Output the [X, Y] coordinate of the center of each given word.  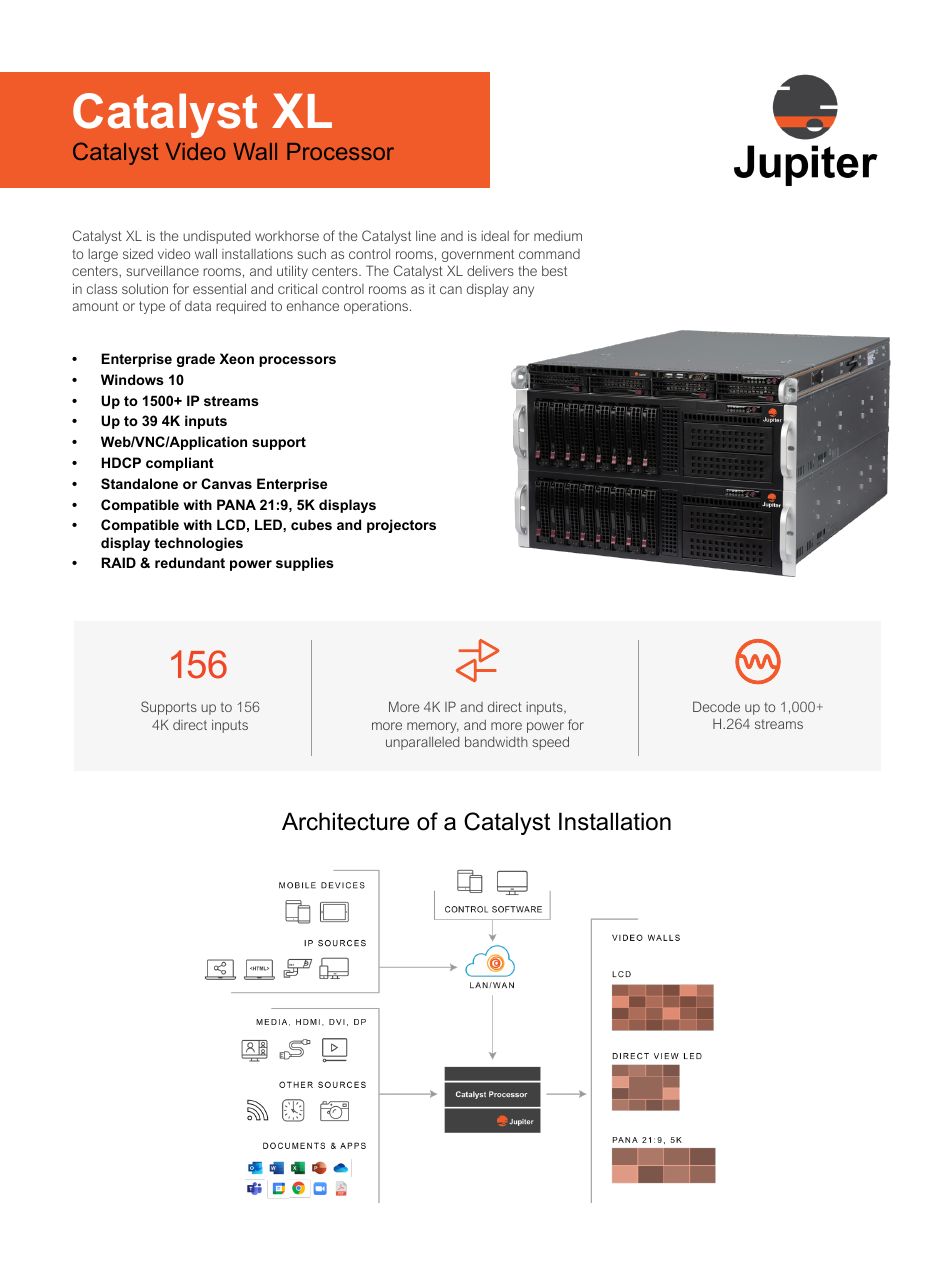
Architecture [345, 821]
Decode [716, 706]
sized [138, 253]
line [426, 236]
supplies [305, 564]
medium [558, 236]
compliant [180, 464]
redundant [190, 562]
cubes [311, 524]
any [523, 291]
